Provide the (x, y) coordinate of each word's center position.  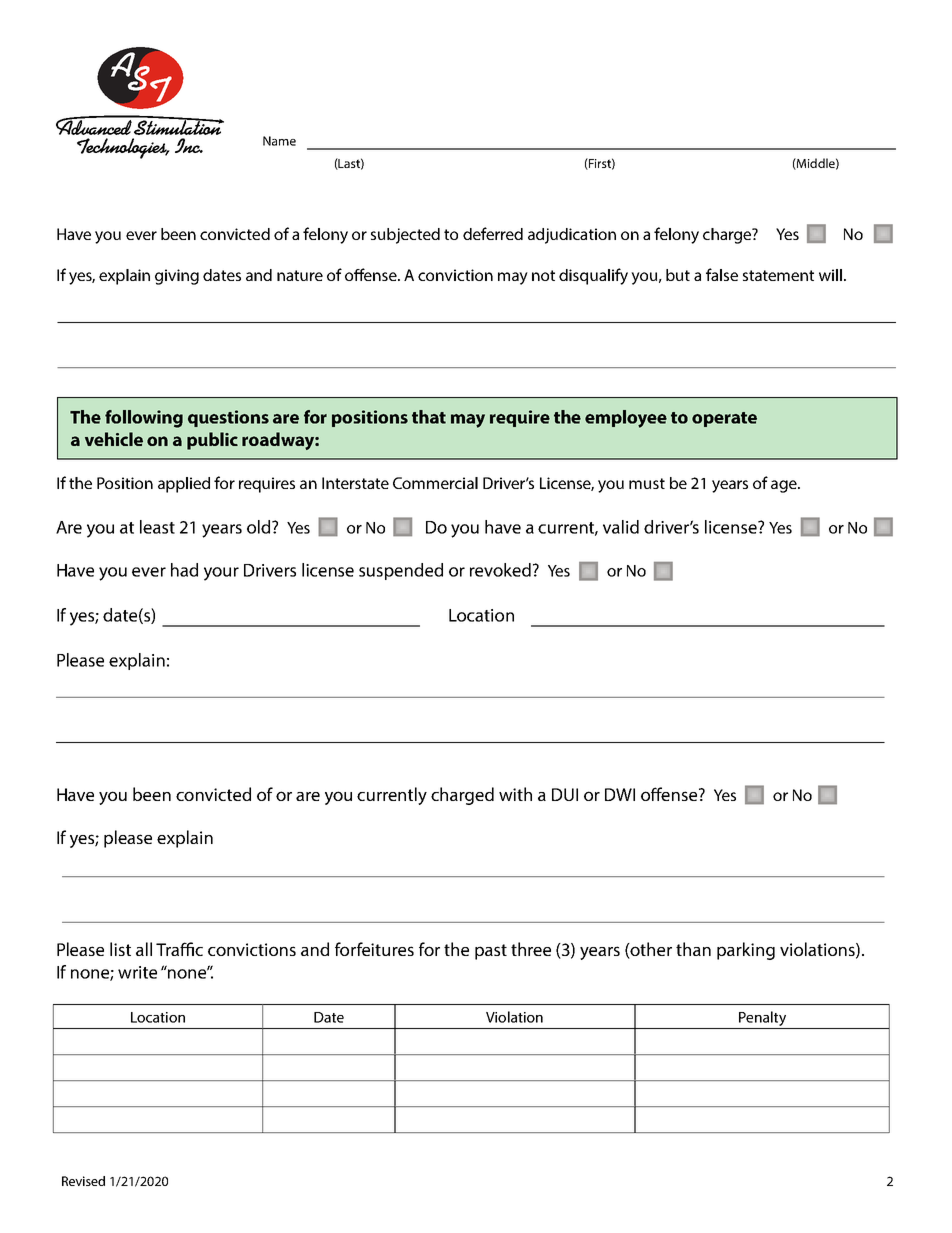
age (785, 486)
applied (184, 485)
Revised (83, 1181)
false (722, 274)
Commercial (435, 483)
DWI (620, 794)
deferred (493, 233)
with (515, 794)
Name (279, 141)
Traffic (179, 949)
